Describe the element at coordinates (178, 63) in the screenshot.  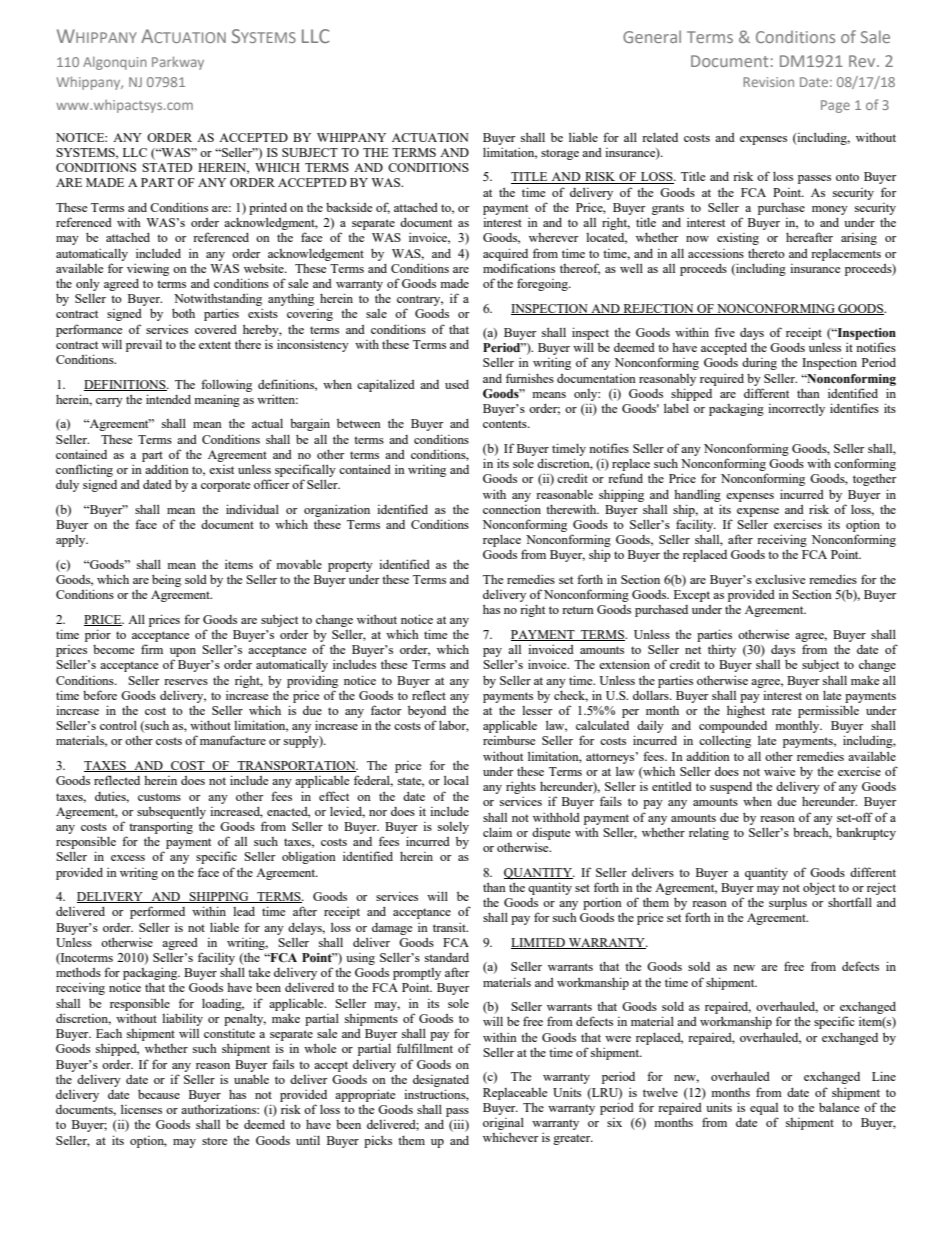
I see `Parkway` at that location.
